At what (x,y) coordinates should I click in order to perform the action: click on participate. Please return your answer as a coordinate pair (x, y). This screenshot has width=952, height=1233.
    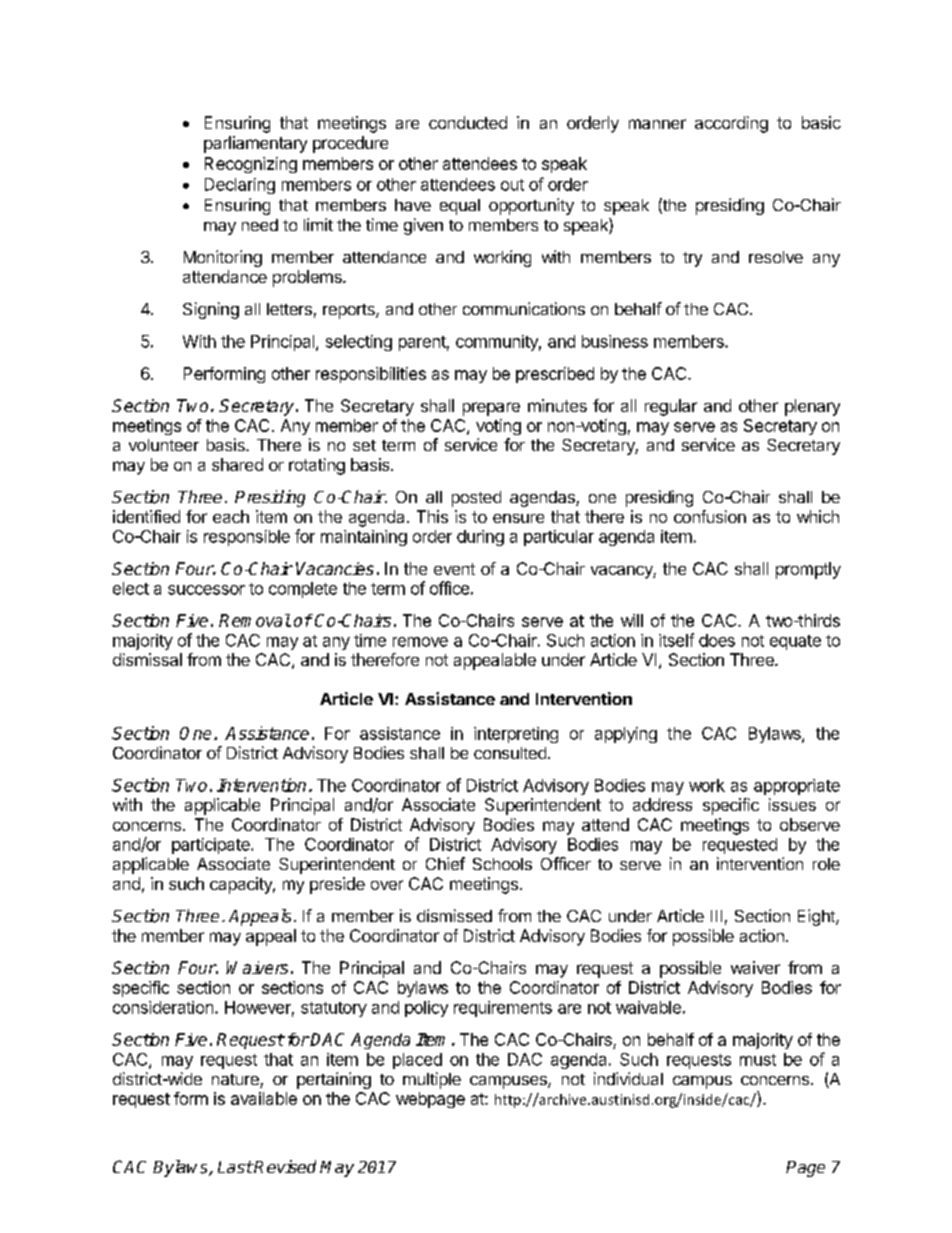
    Looking at the image, I should click on (212, 846).
